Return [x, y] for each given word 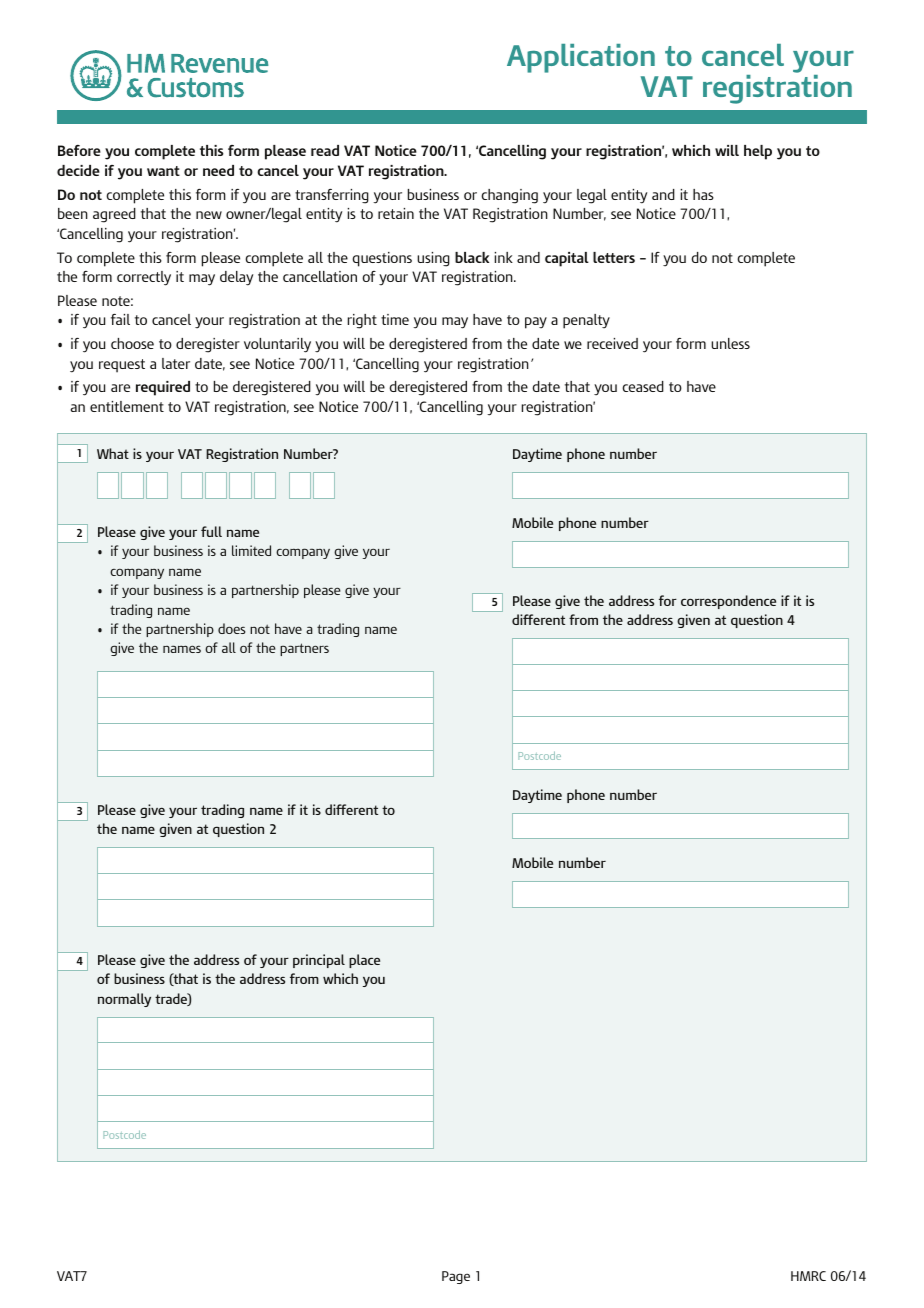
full [211, 531]
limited [251, 550]
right [362, 321]
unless [730, 343]
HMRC [808, 1276]
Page [456, 1277]
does [231, 628]
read [325, 150]
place [364, 961]
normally [124, 1000]
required [163, 388]
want [163, 171]
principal [319, 961]
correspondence [728, 602]
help [758, 152]
